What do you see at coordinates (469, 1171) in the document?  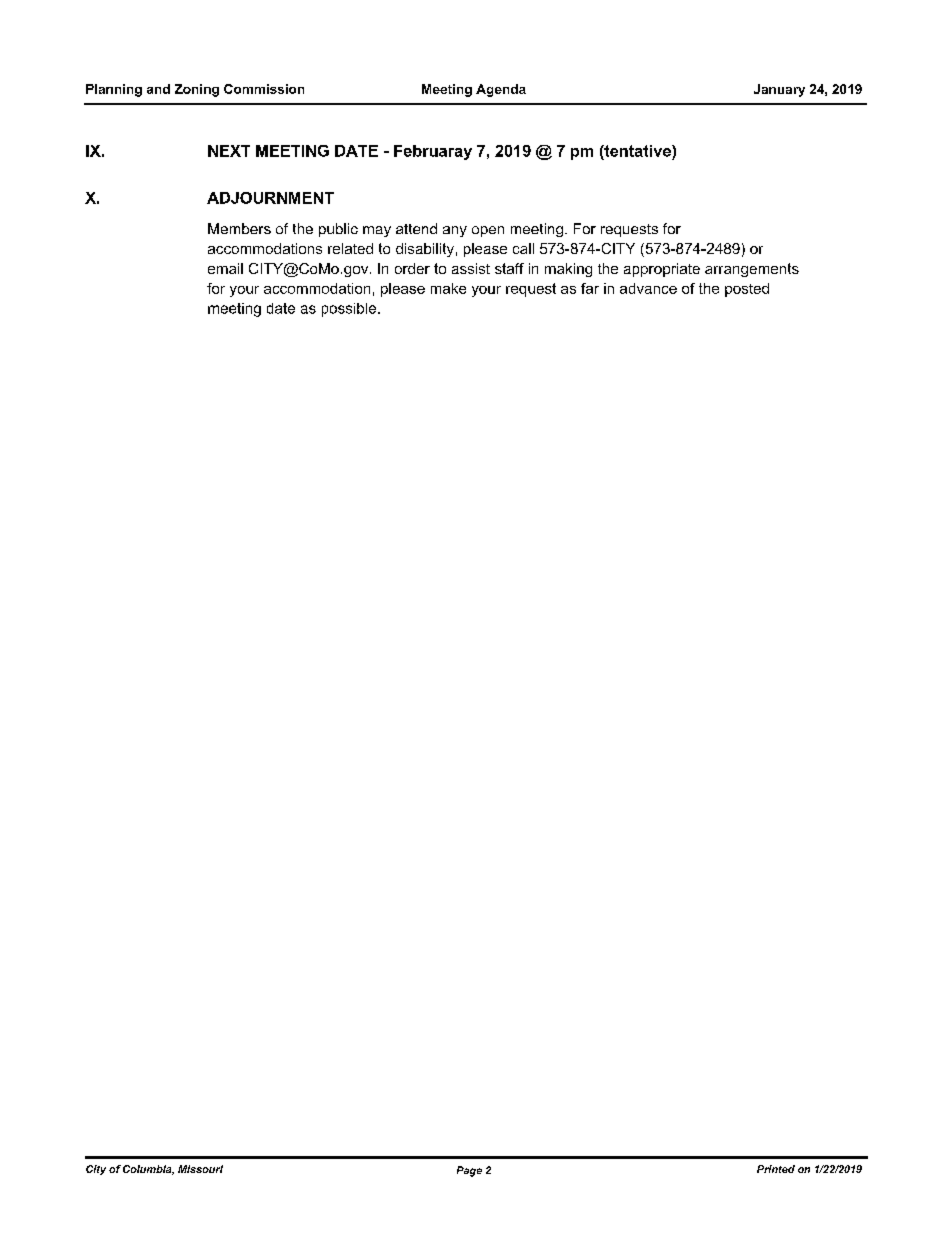 I see `Page` at bounding box center [469, 1171].
